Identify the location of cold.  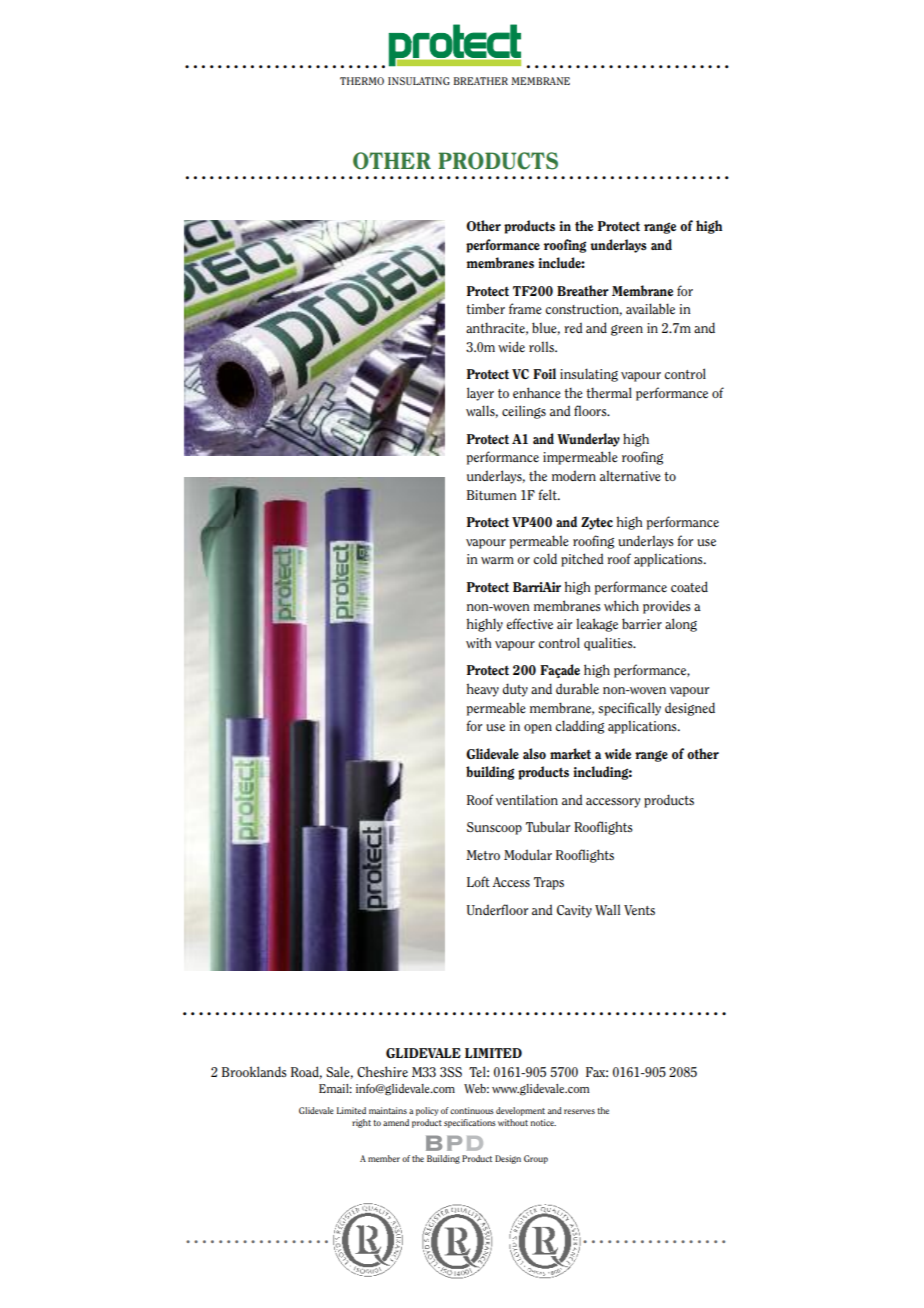
(545, 558).
